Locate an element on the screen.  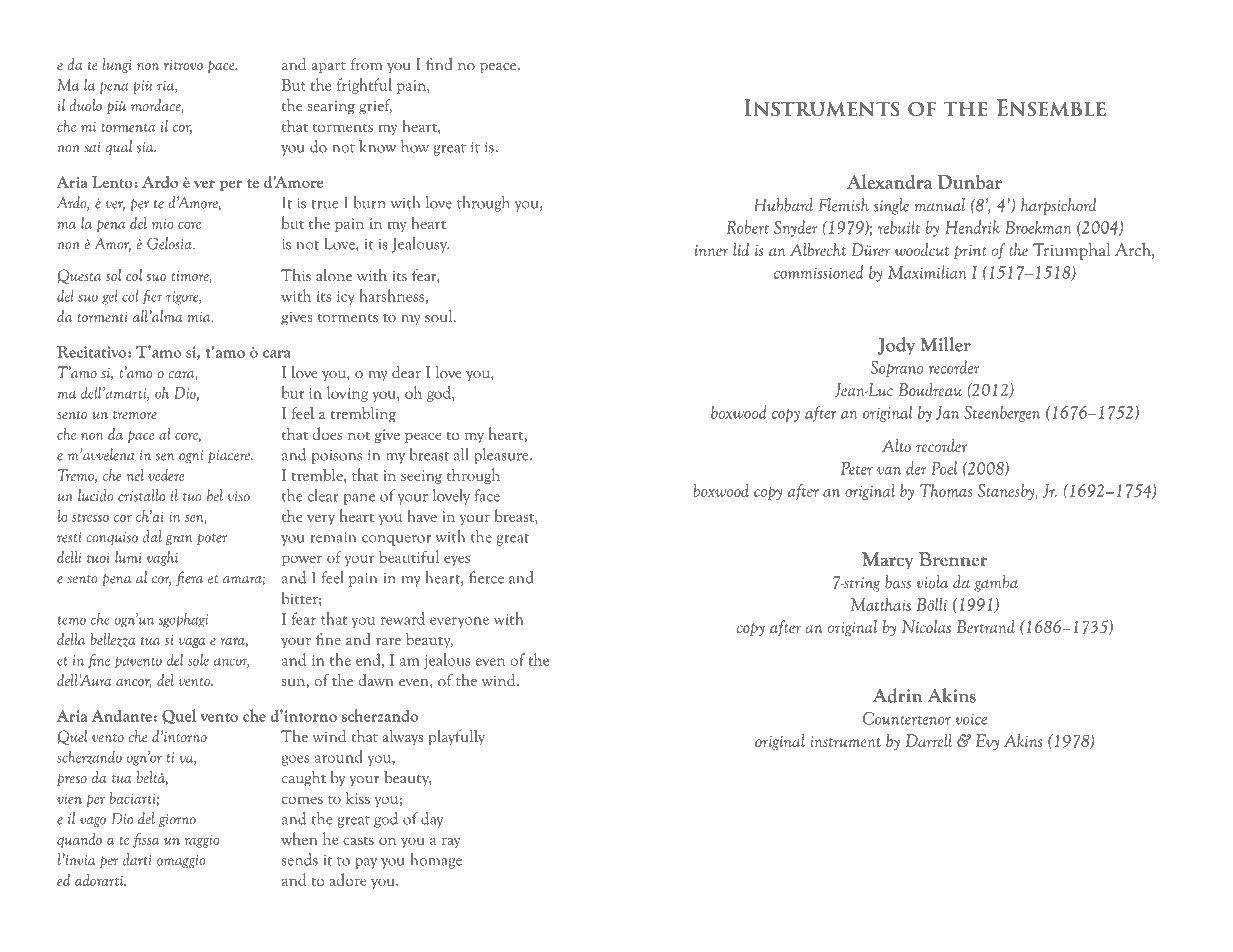
ogni is located at coordinates (191, 456).
